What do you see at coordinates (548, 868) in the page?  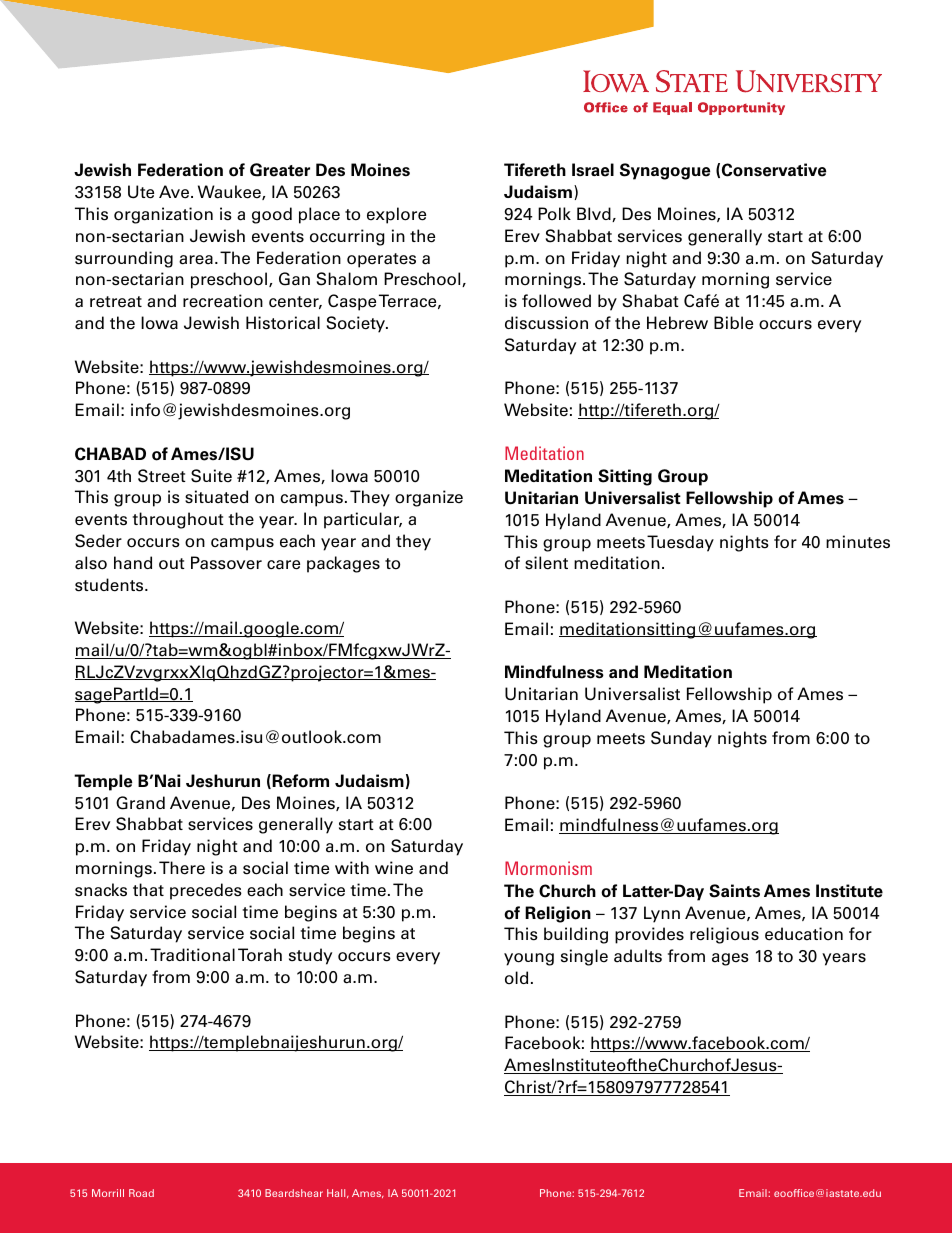 I see `Mormonism` at bounding box center [548, 868].
